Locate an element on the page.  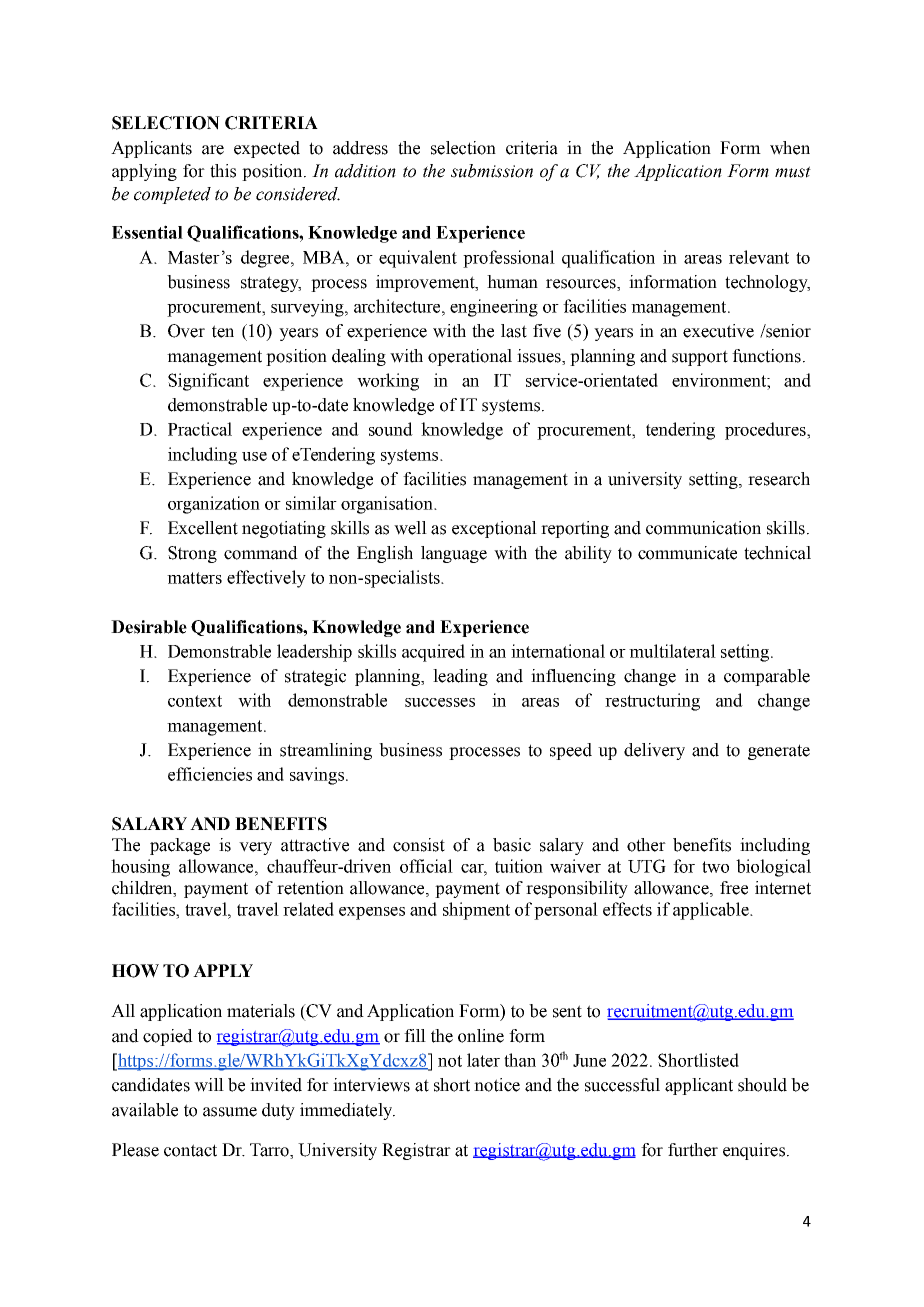
comparable is located at coordinates (767, 677).
